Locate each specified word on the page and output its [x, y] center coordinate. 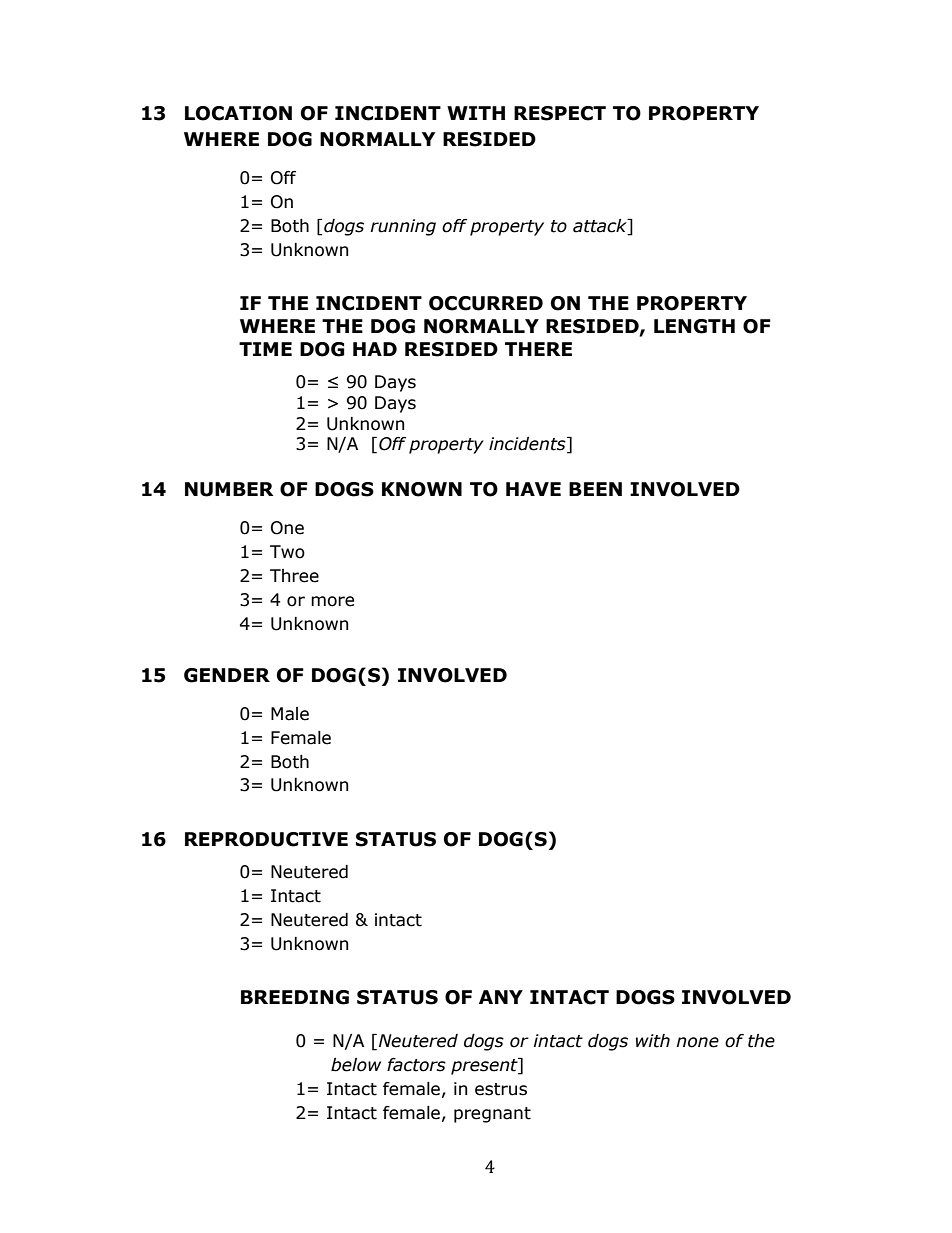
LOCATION [238, 113]
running [403, 227]
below [356, 1065]
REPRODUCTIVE [266, 839]
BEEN [595, 489]
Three [294, 576]
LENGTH [694, 326]
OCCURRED [486, 303]
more [332, 601]
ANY [501, 997]
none [697, 1042]
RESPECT [560, 113]
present [485, 1066]
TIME [265, 349]
